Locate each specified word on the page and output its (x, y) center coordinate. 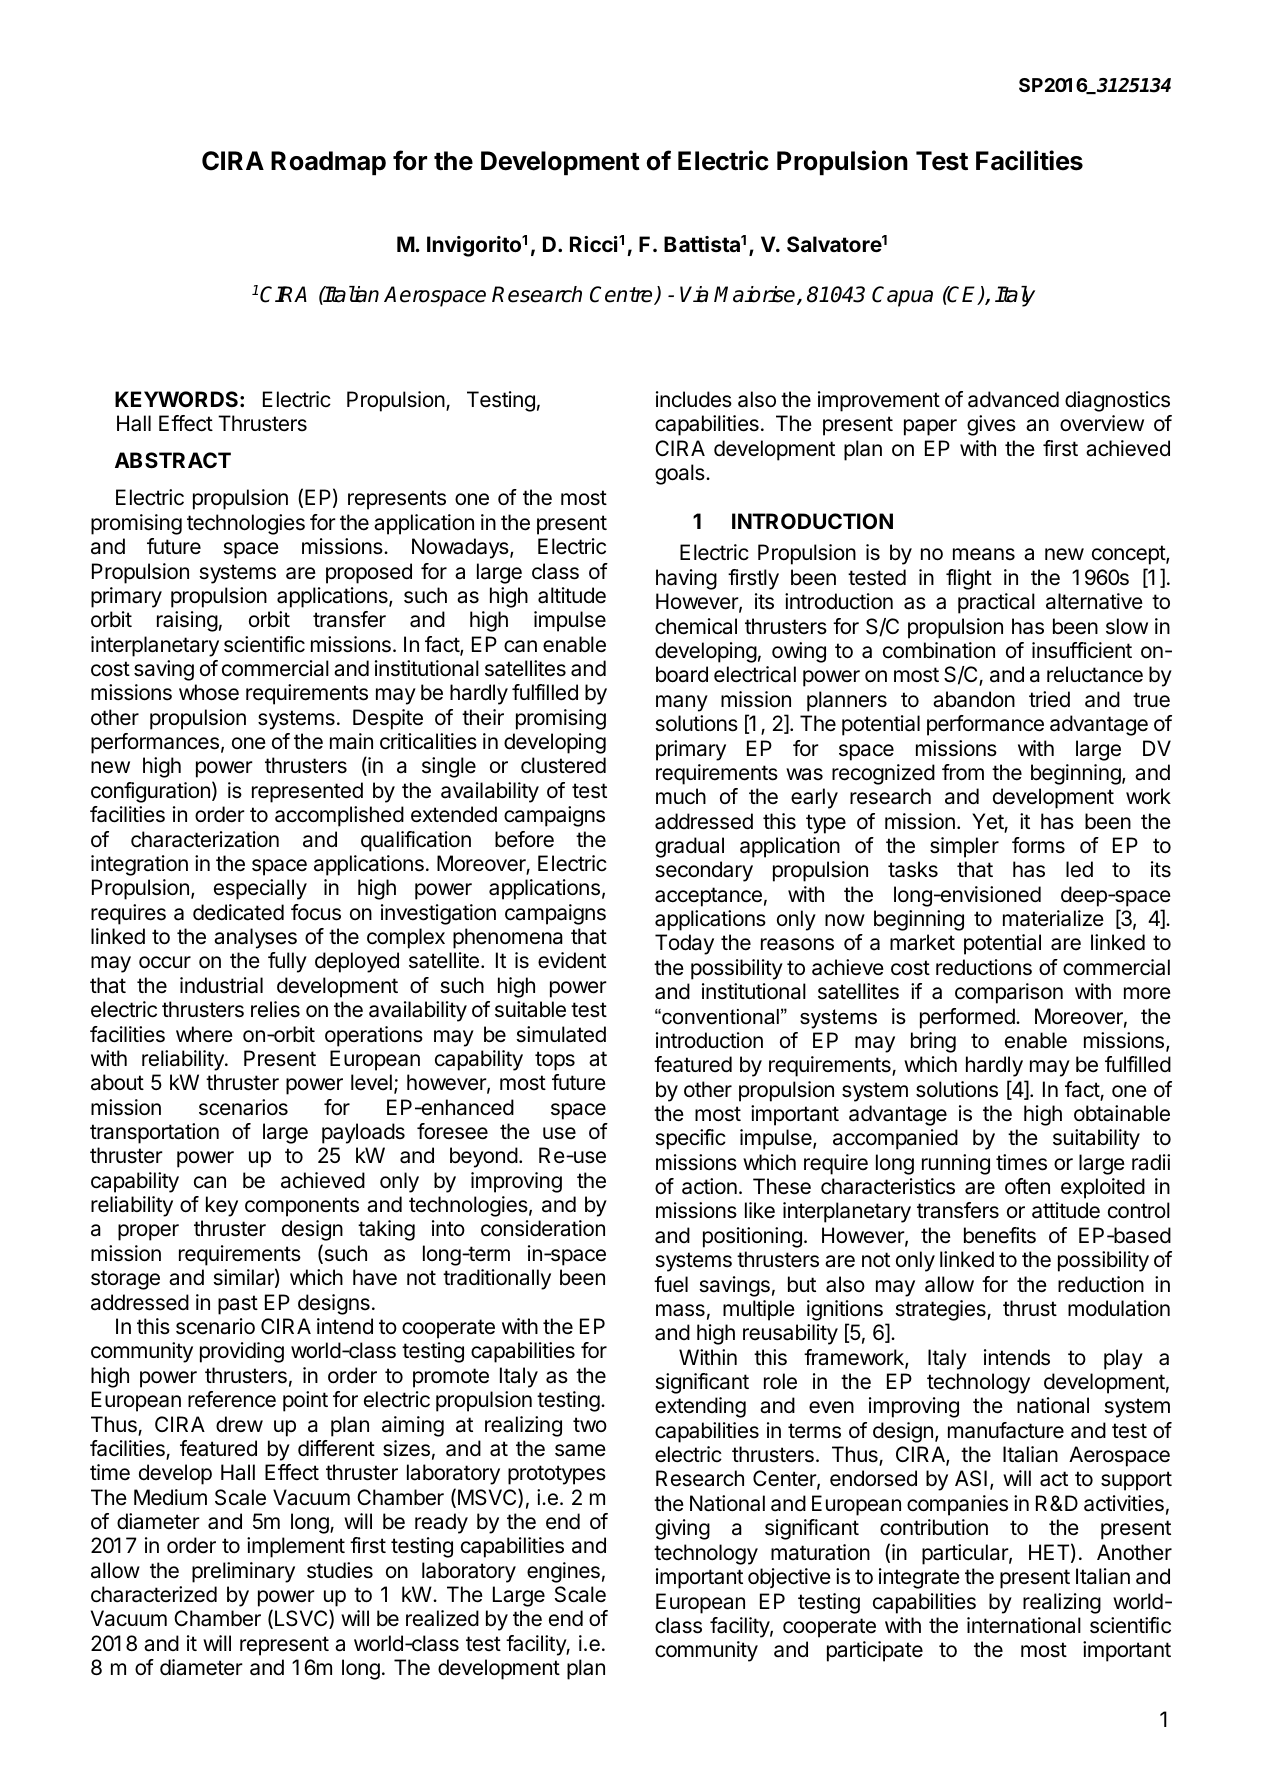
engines (563, 1572)
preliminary (243, 1572)
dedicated (238, 912)
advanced (1013, 399)
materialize (1053, 918)
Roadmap (328, 163)
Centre (622, 295)
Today (684, 944)
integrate (919, 1578)
